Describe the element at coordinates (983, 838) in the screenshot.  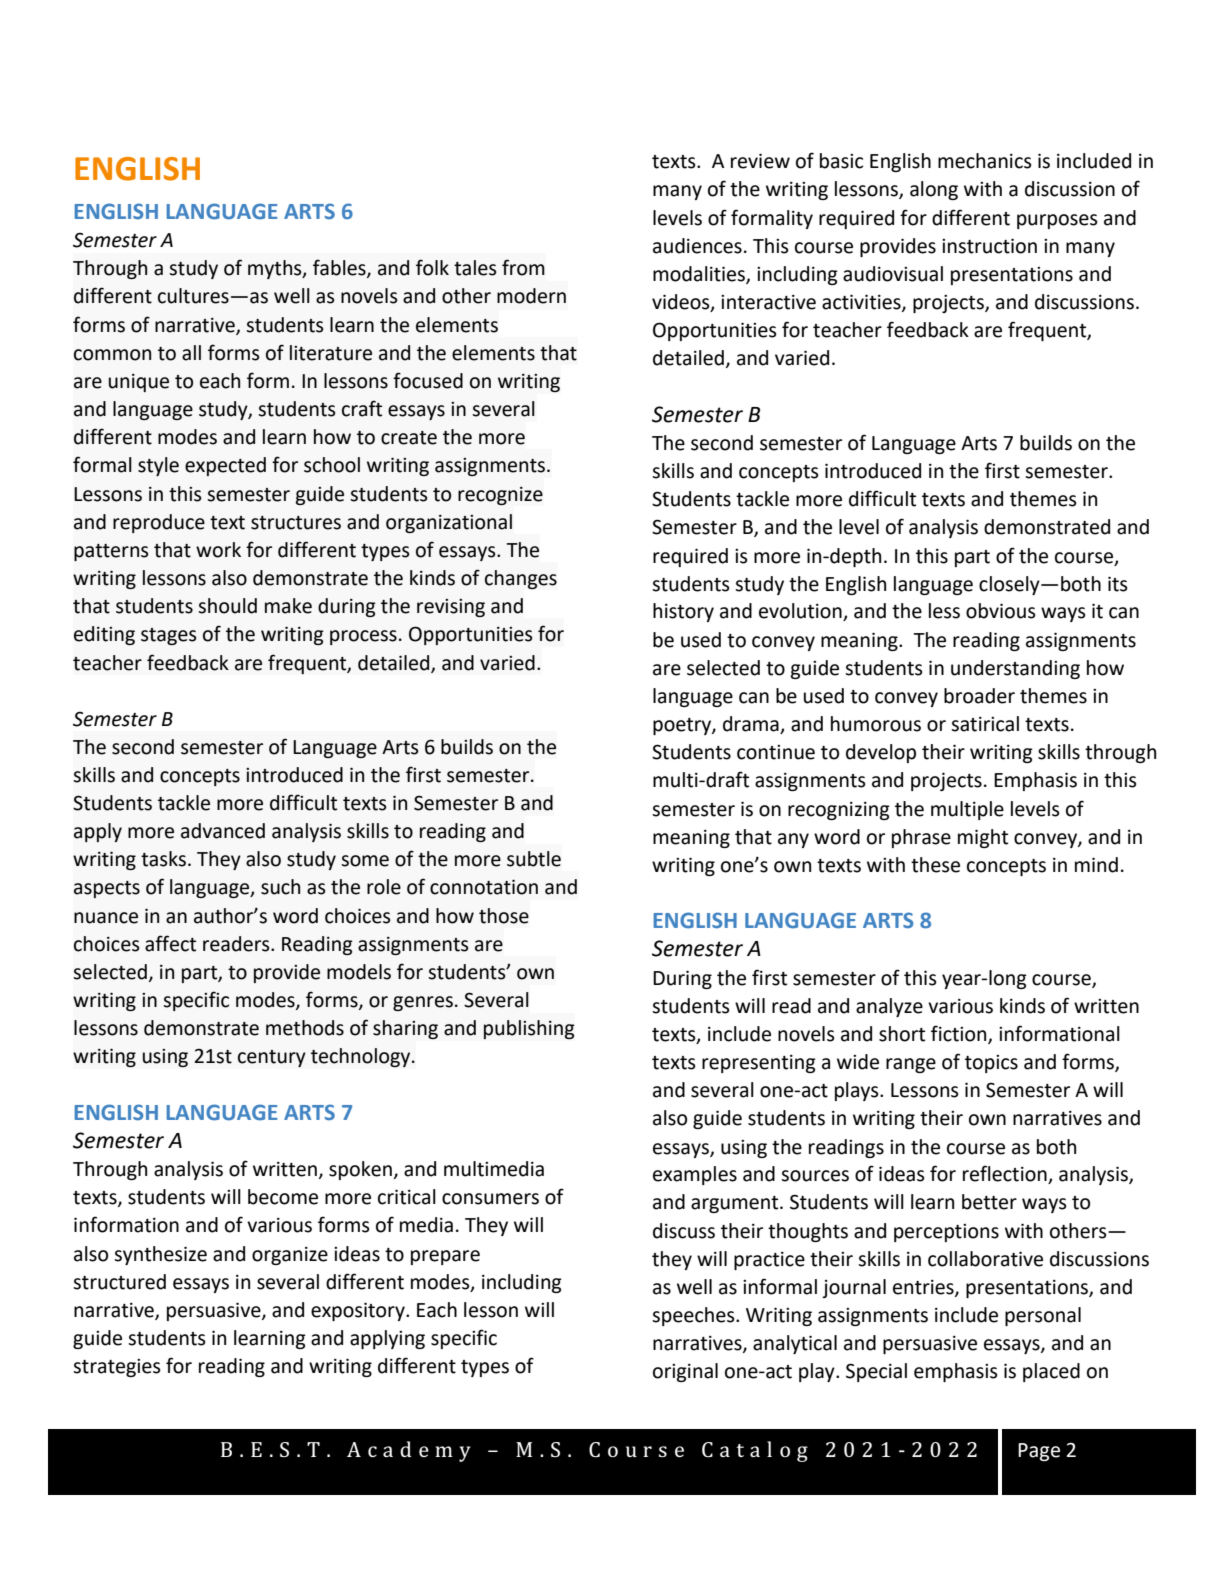
I see `might` at that location.
